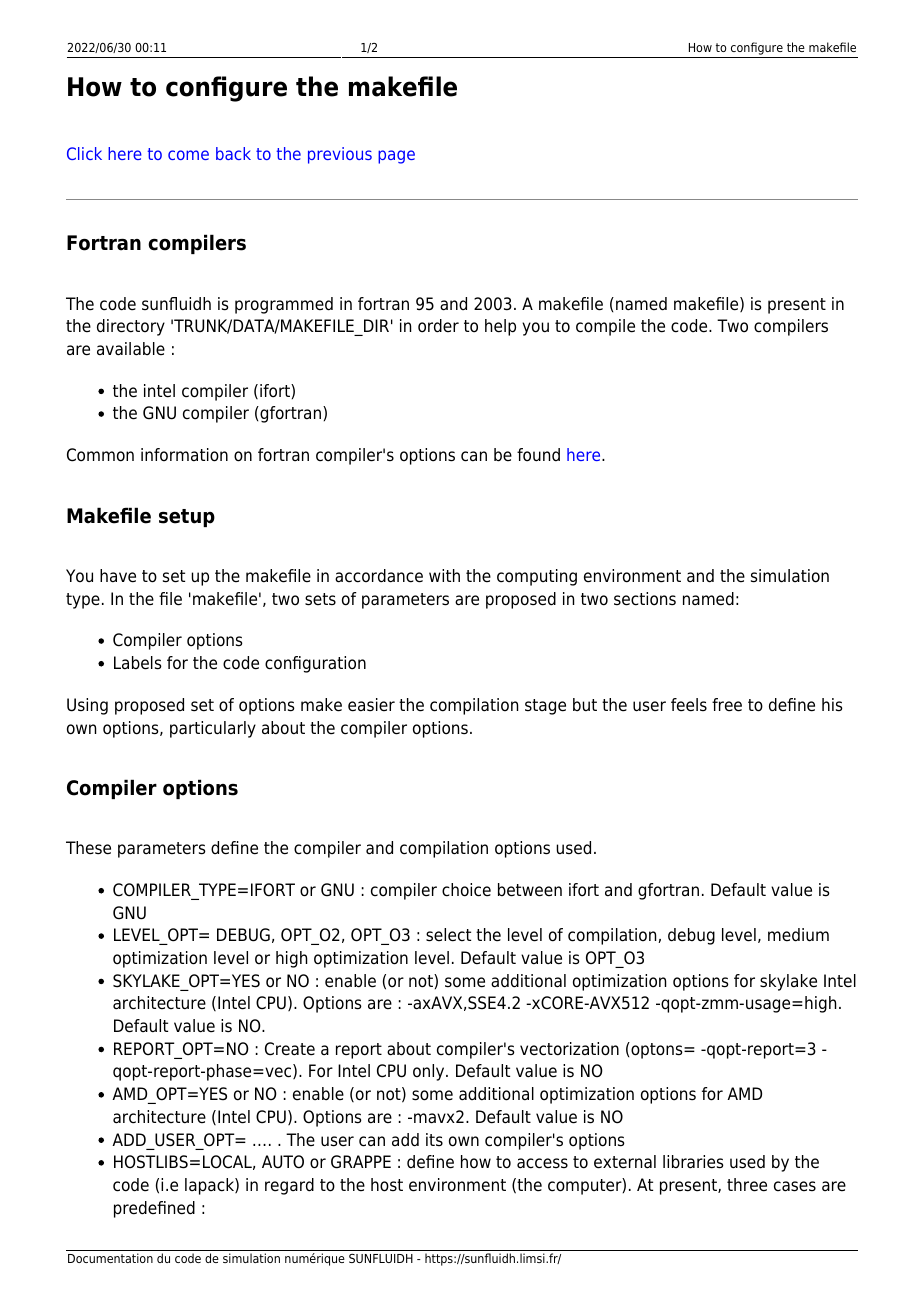 Image resolution: width=924 pixels, height=1308 pixels. What do you see at coordinates (396, 157) in the screenshot?
I see `page` at bounding box center [396, 157].
